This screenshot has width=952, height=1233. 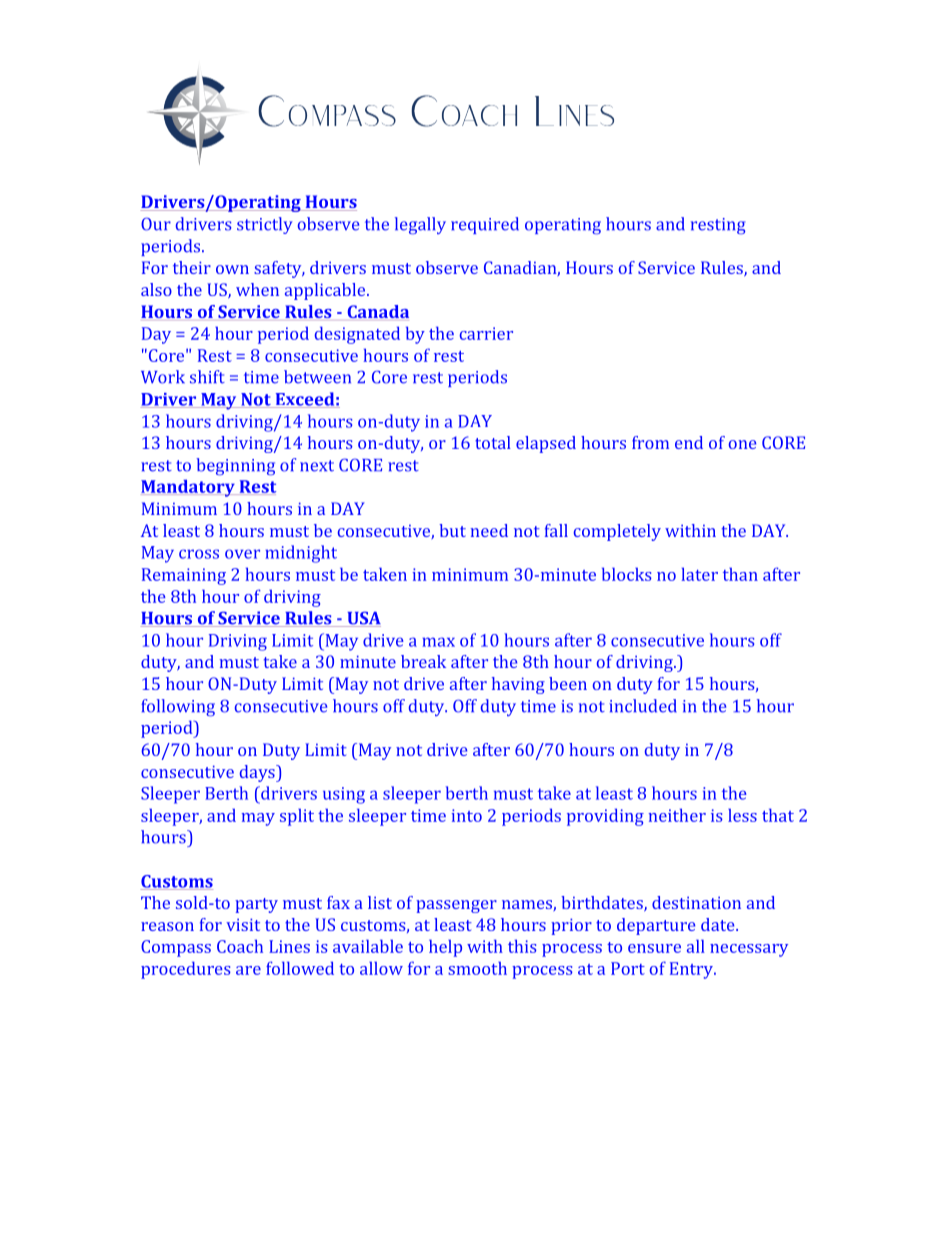 What do you see at coordinates (438, 642) in the screenshot?
I see `max` at bounding box center [438, 642].
